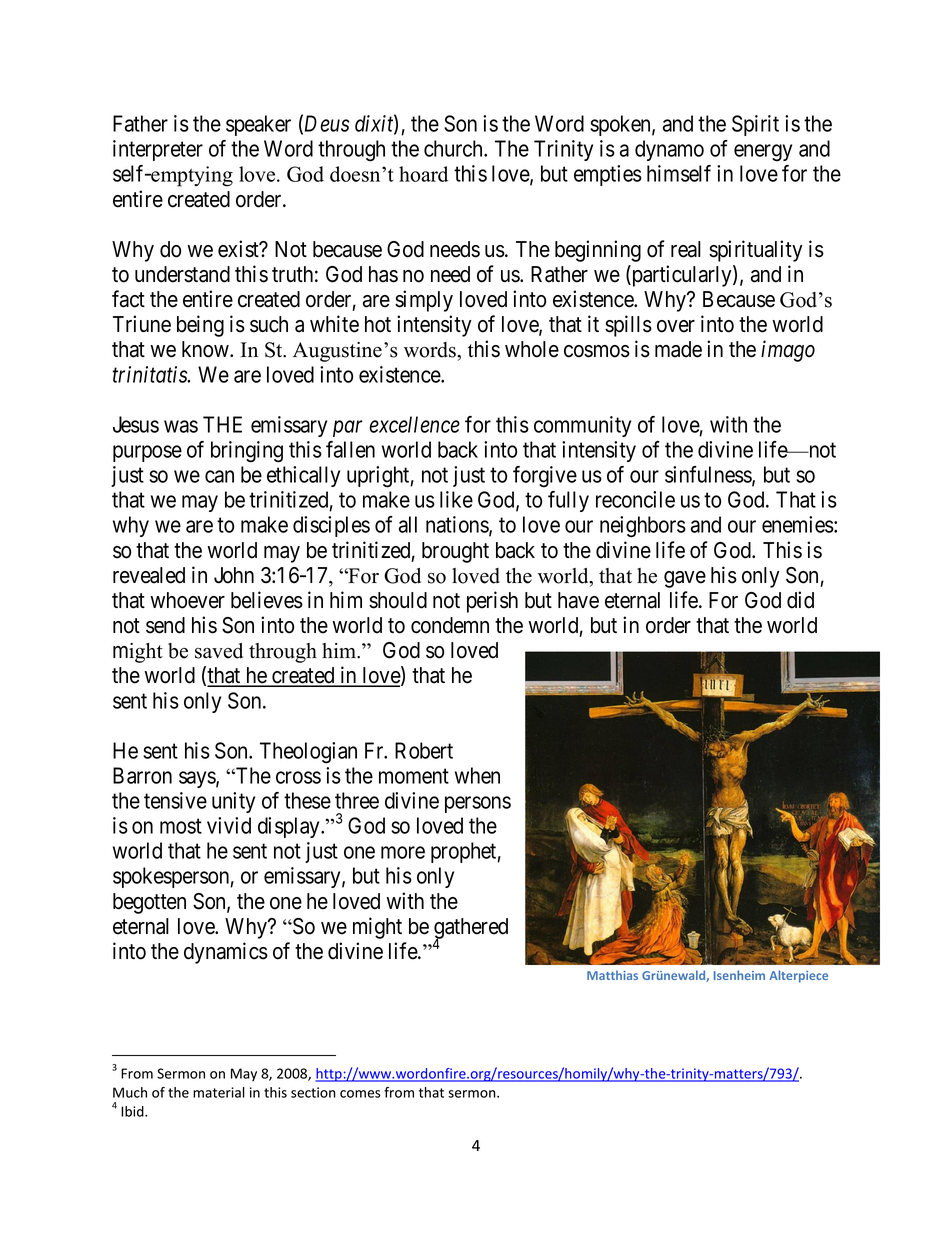 Image resolution: width=952 pixels, height=1233 pixels. What do you see at coordinates (403, 852) in the image?
I see `more` at bounding box center [403, 852].
